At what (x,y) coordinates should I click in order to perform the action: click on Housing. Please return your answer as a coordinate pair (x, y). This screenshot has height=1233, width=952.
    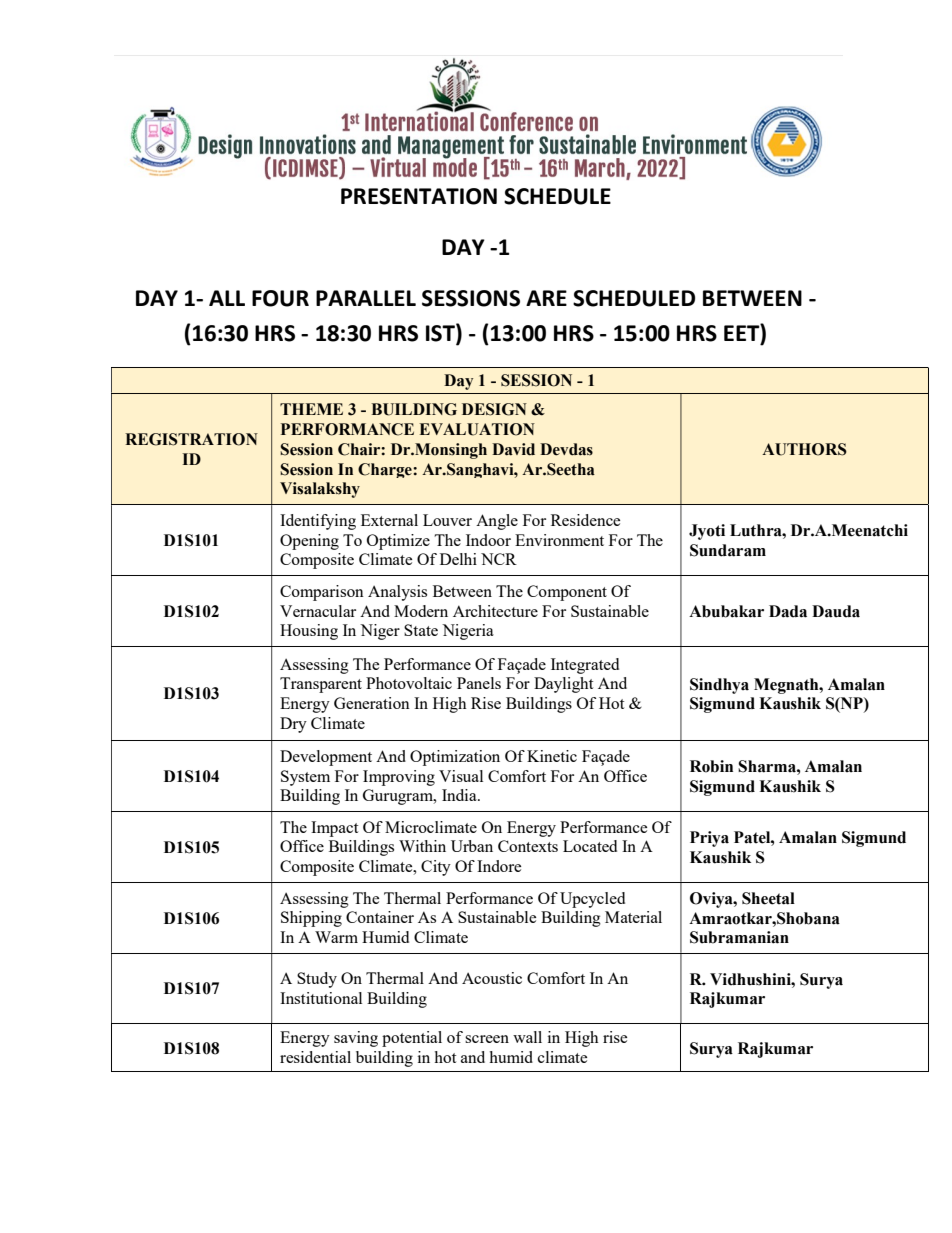
    Looking at the image, I should click on (309, 632).
